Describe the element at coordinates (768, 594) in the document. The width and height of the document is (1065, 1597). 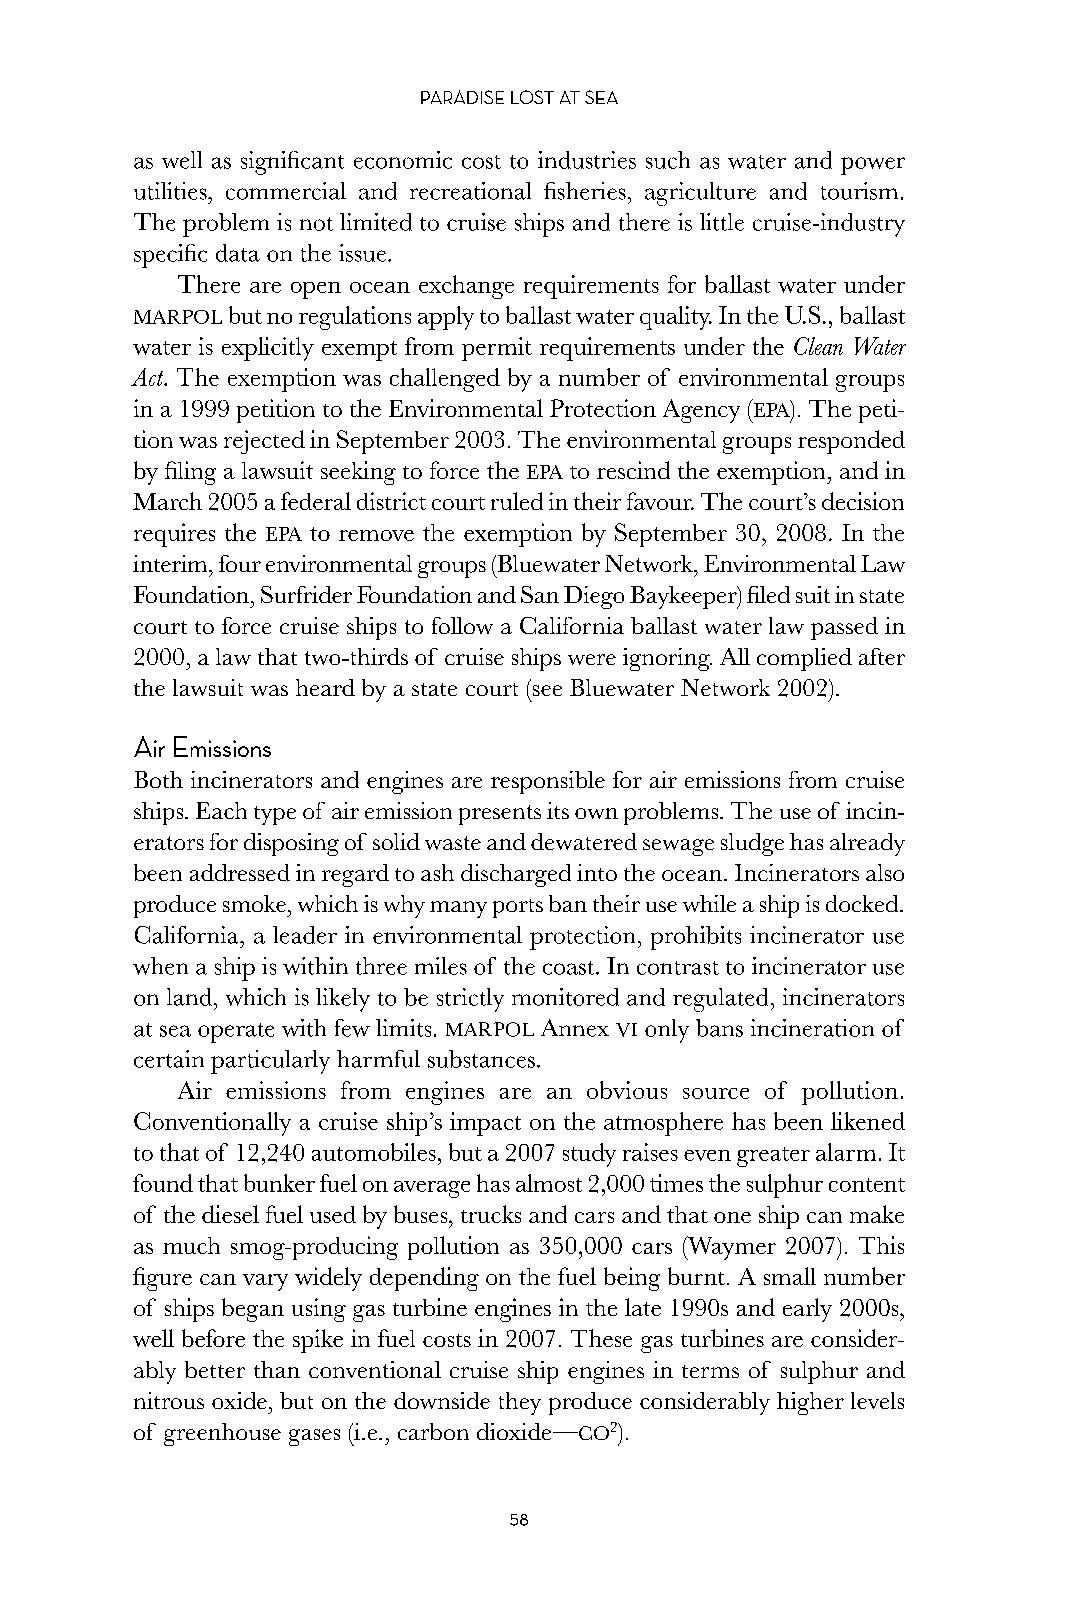
I see `filed` at that location.
